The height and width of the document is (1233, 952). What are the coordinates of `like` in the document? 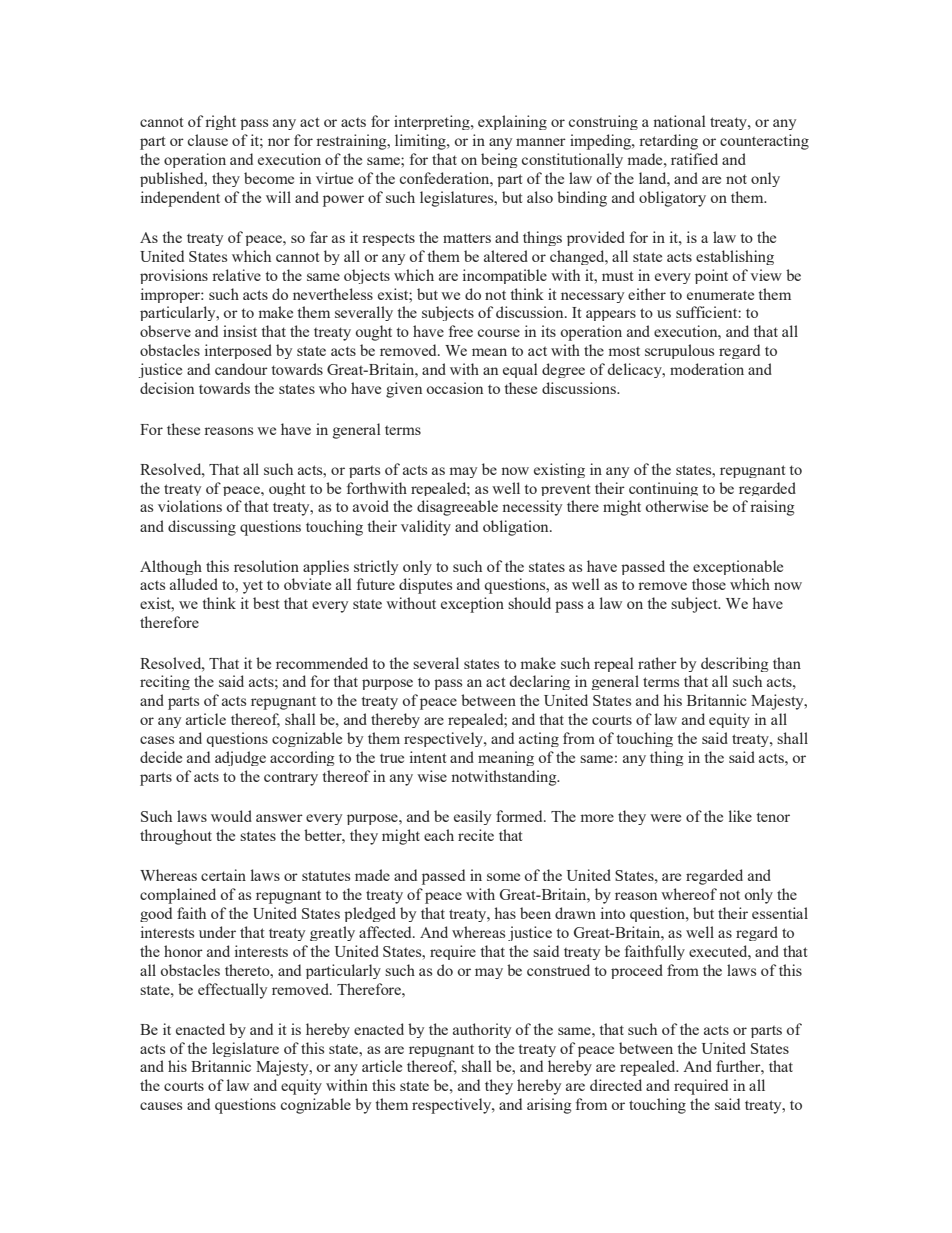 It's located at (740, 816).
